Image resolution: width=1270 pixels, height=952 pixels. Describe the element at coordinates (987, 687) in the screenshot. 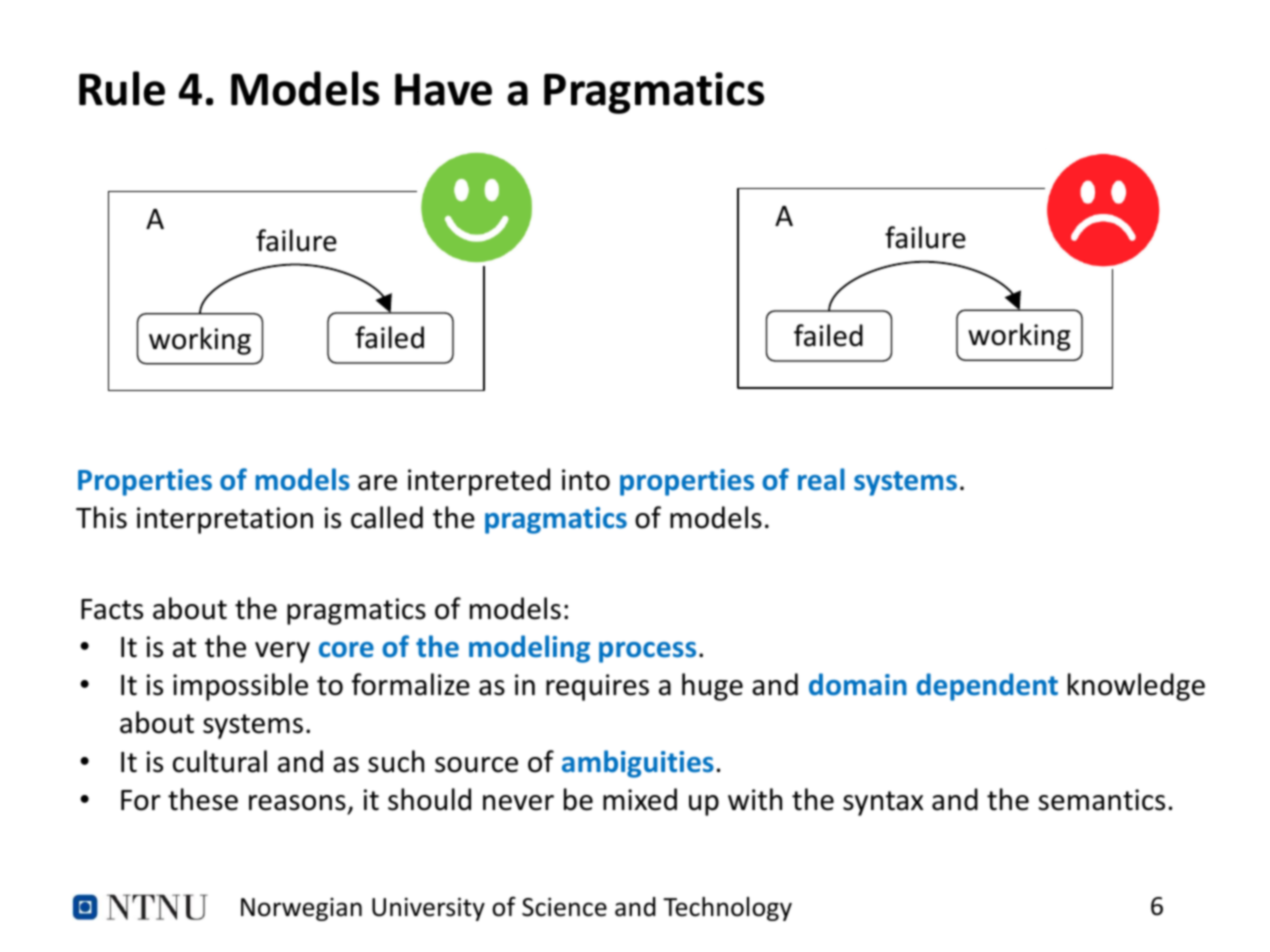

I see `dependent` at that location.
